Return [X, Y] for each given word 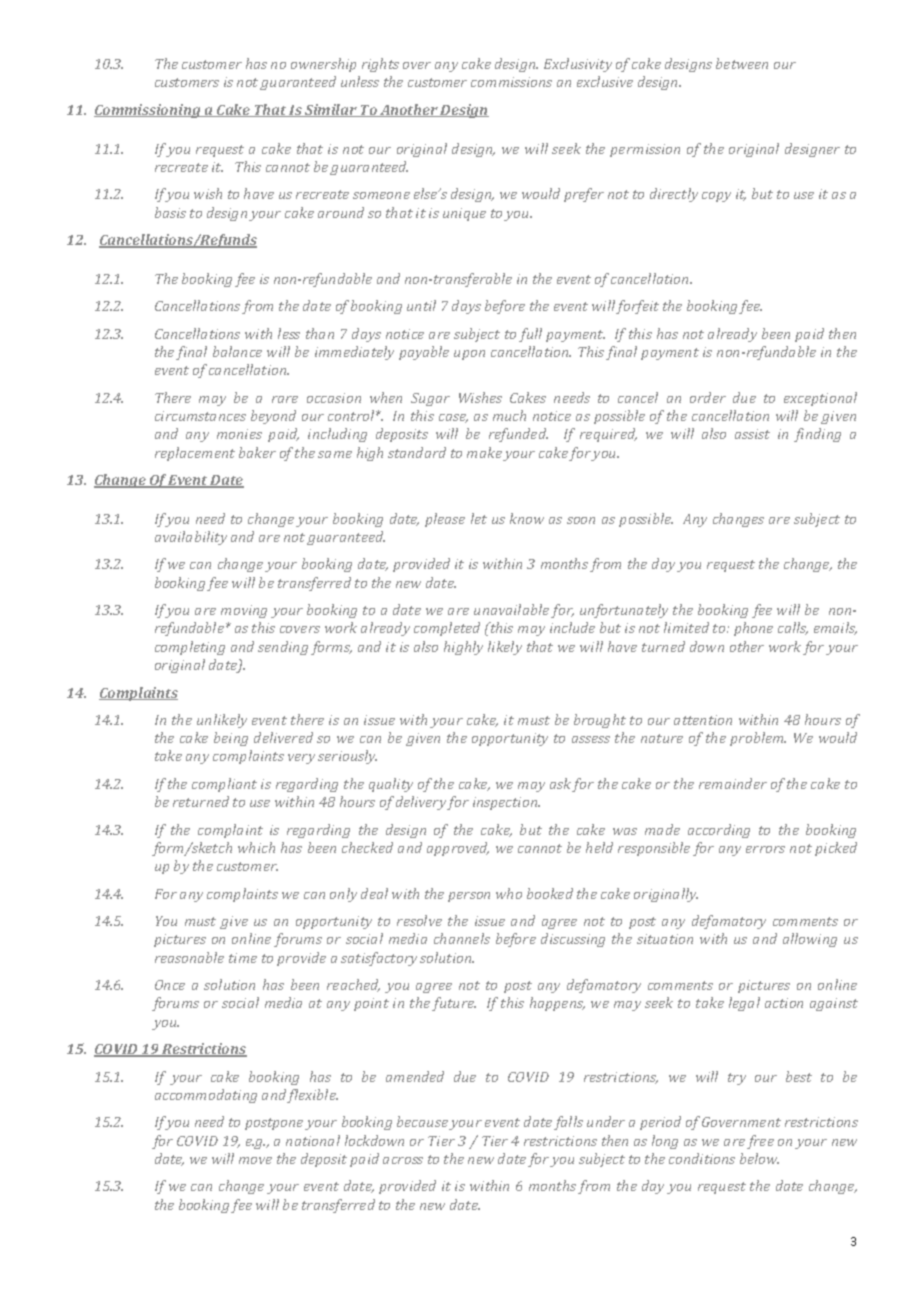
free [760, 1142]
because [422, 1121]
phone [753, 629]
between [742, 63]
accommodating [206, 1096]
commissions [511, 82]
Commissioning [148, 111]
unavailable [511, 609]
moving [244, 611]
